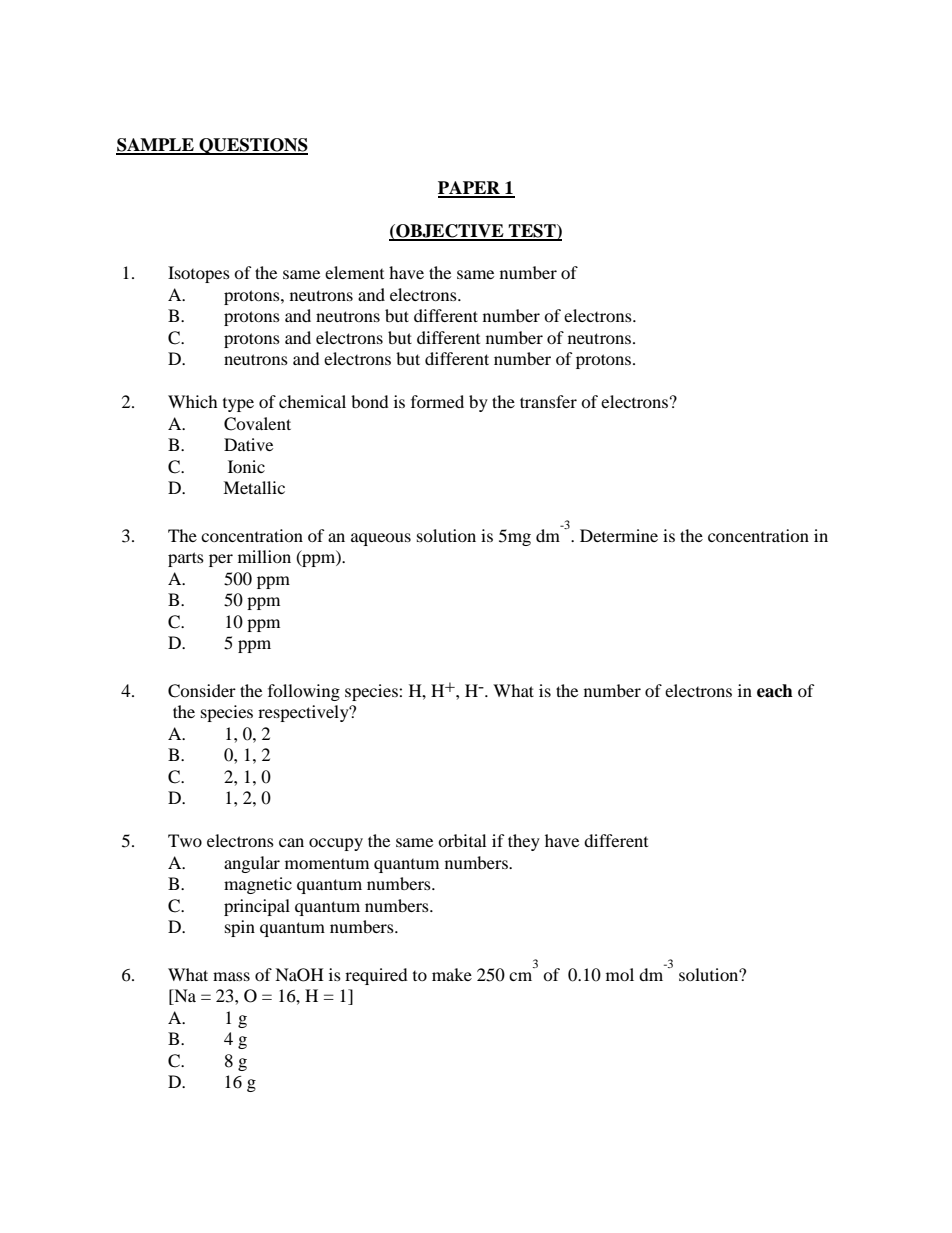 The width and height of the screenshot is (952, 1233). What do you see at coordinates (619, 535) in the screenshot?
I see `Determine` at bounding box center [619, 535].
